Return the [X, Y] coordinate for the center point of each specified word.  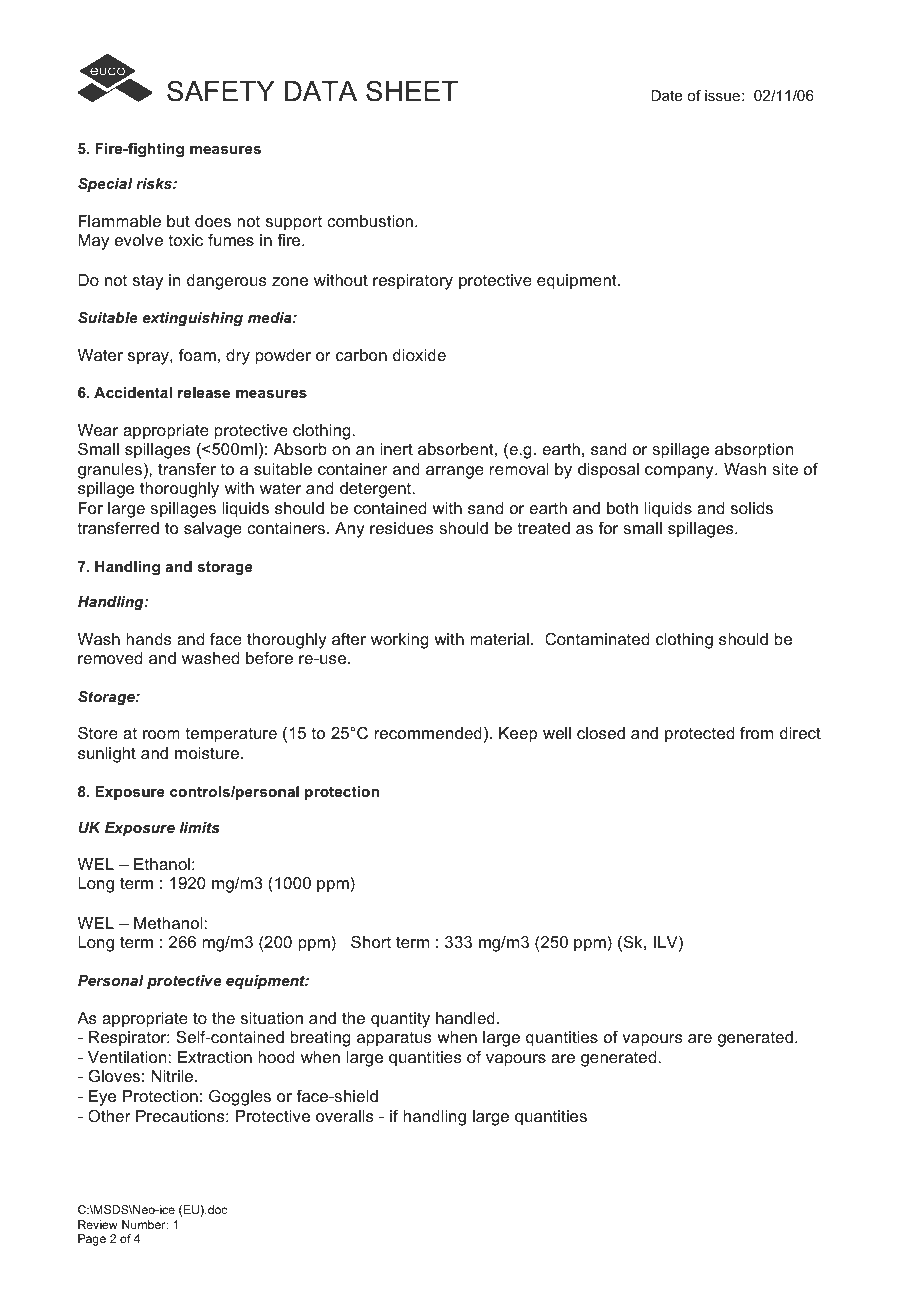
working [400, 641]
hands [149, 639]
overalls [345, 1116]
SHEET [412, 91]
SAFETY [221, 91]
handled [465, 1018]
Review [98, 1224]
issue [722, 95]
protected [699, 735]
